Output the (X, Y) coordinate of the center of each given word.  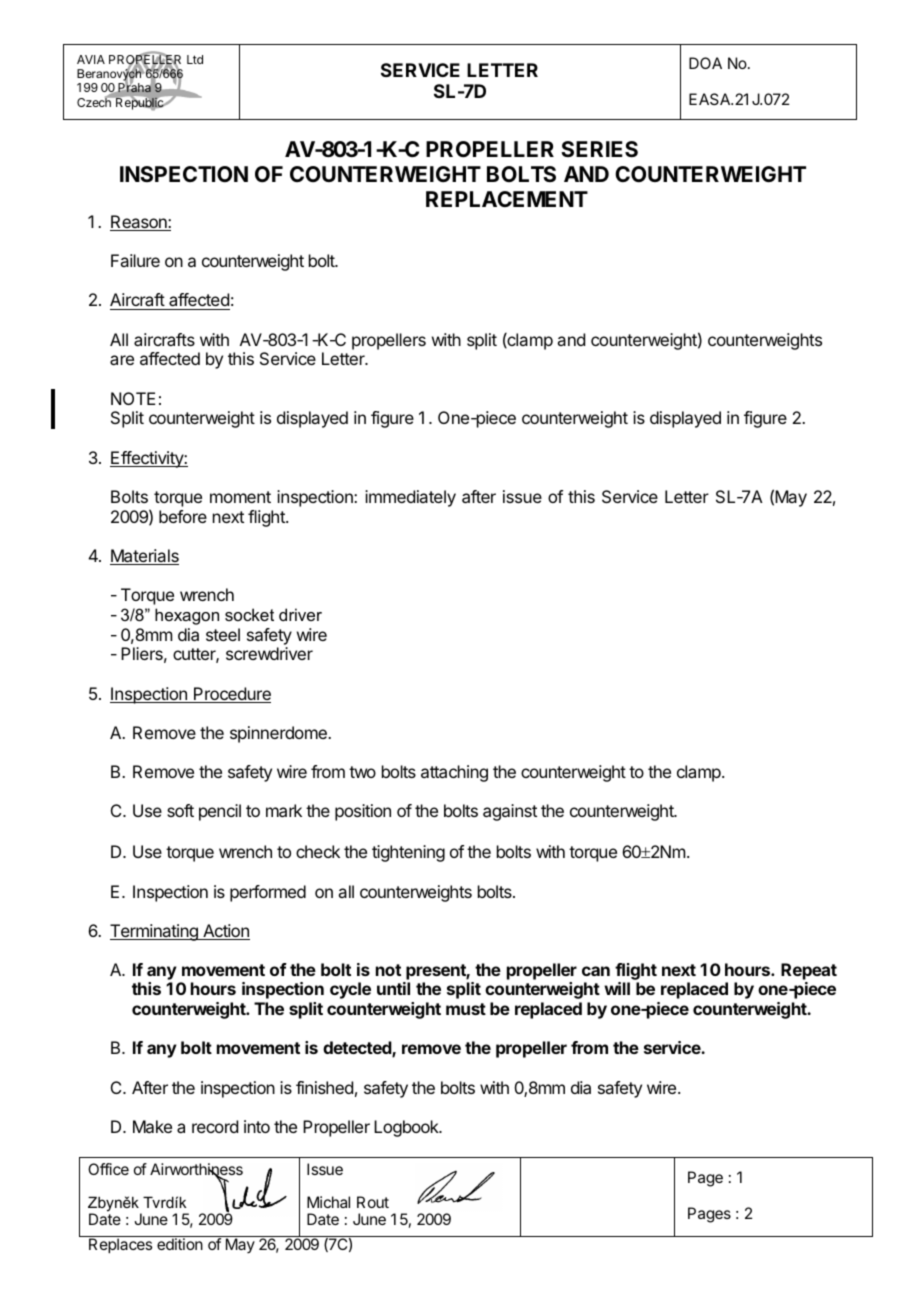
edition (180, 1244)
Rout (373, 1202)
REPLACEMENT (507, 199)
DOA (705, 63)
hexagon (187, 616)
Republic (140, 103)
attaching (454, 773)
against (510, 812)
